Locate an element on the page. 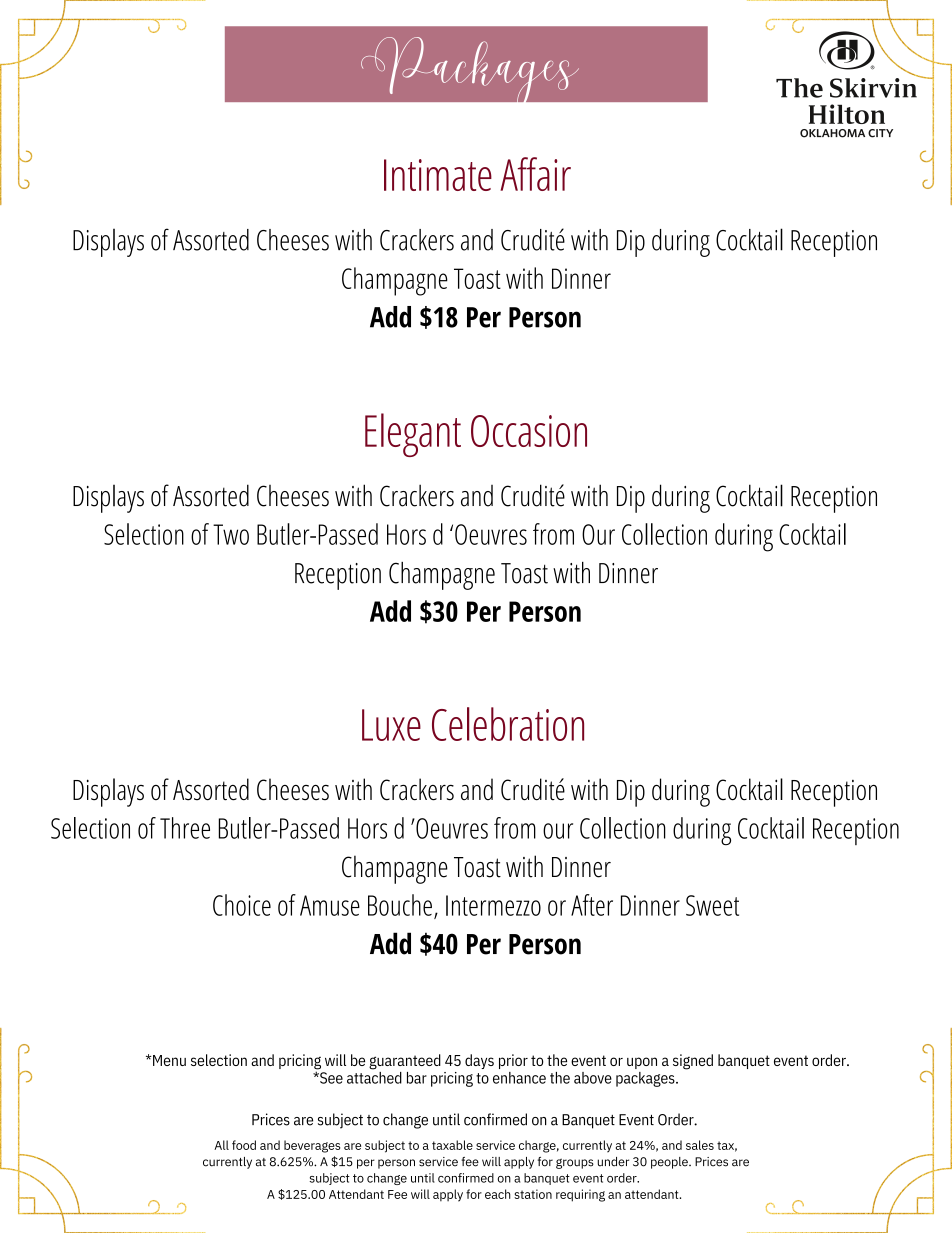 The height and width of the image is (1233, 952). Occasion is located at coordinates (529, 431).
